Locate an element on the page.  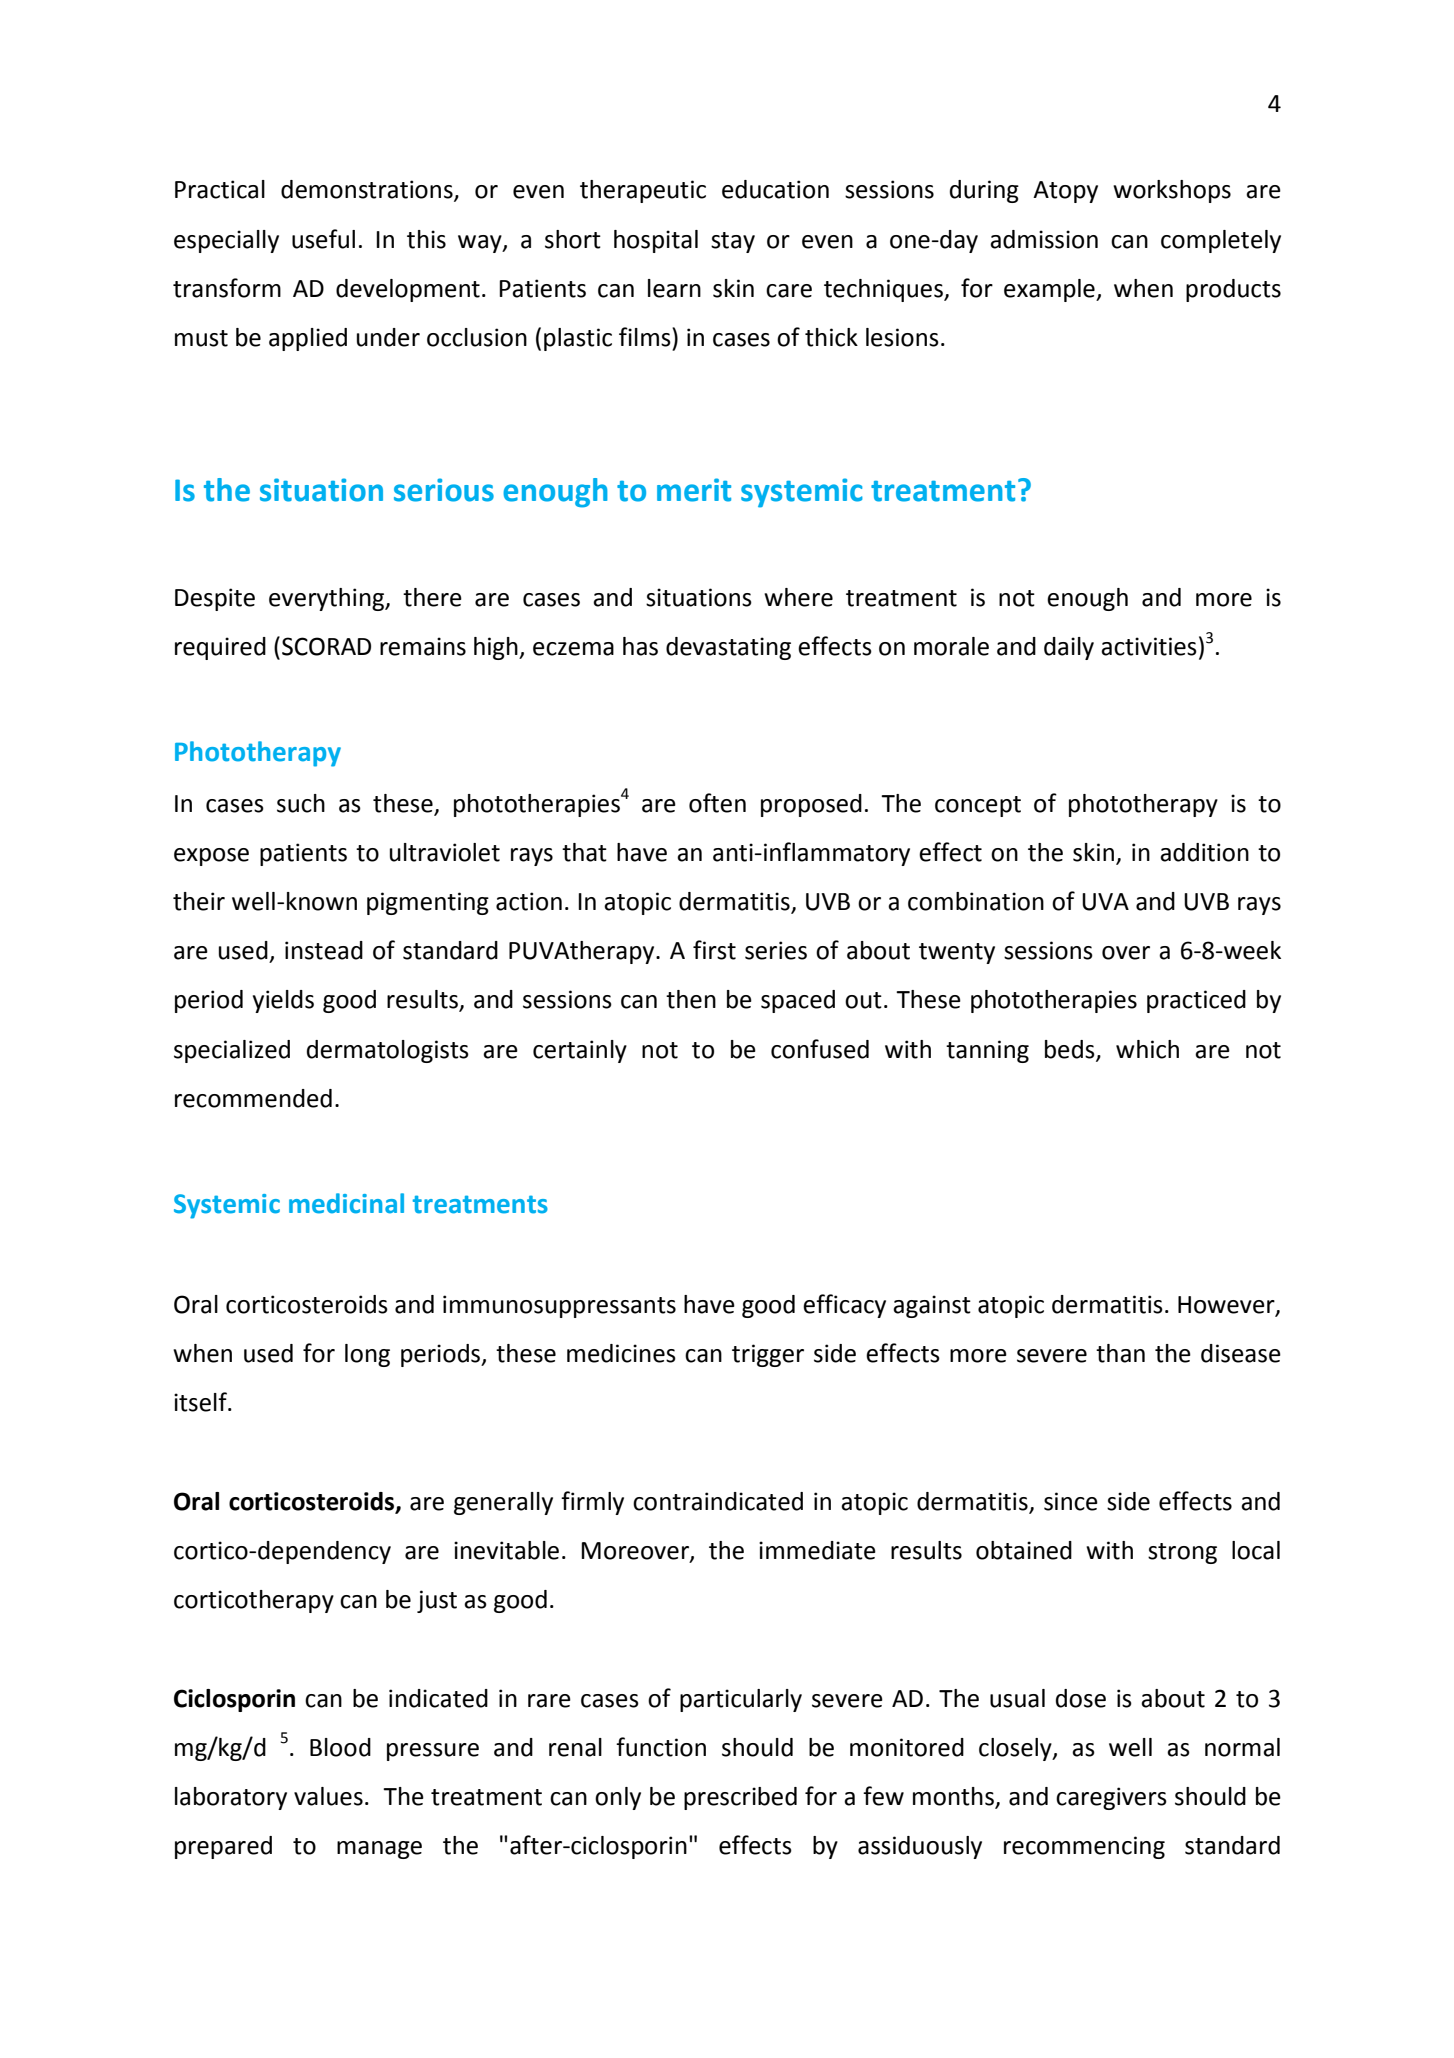
workshops is located at coordinates (1172, 191).
